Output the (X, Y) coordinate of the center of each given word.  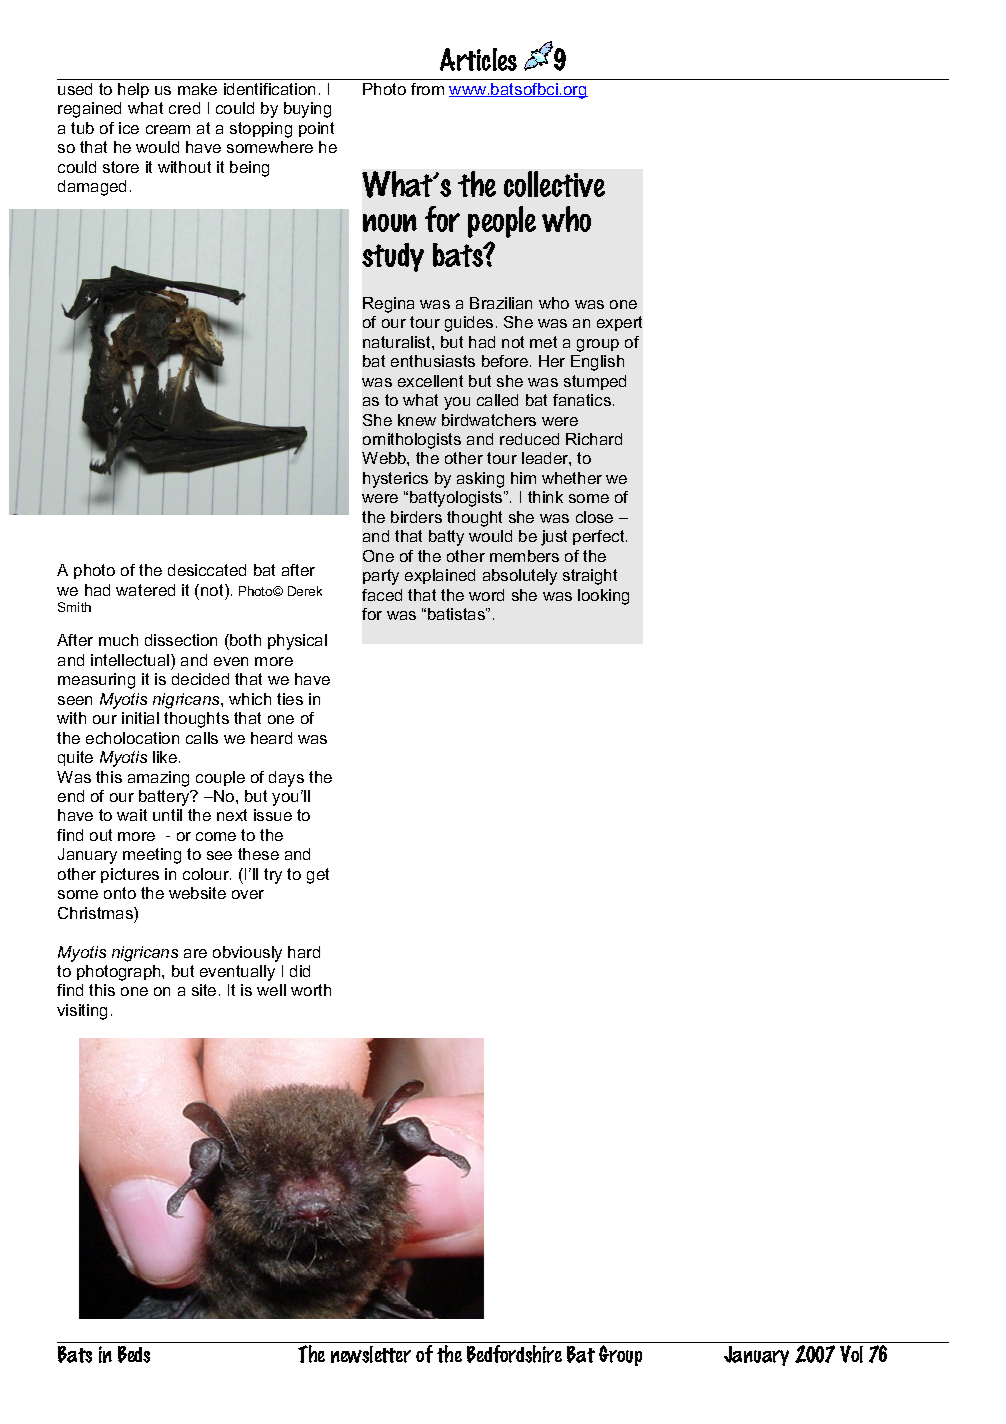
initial (140, 718)
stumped (595, 382)
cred (184, 108)
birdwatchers (489, 420)
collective (554, 184)
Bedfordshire (514, 1354)
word (486, 595)
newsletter (371, 1354)
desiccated (207, 570)
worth (311, 990)
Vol (851, 1354)
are (195, 953)
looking (603, 597)
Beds (134, 1354)
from (427, 89)
